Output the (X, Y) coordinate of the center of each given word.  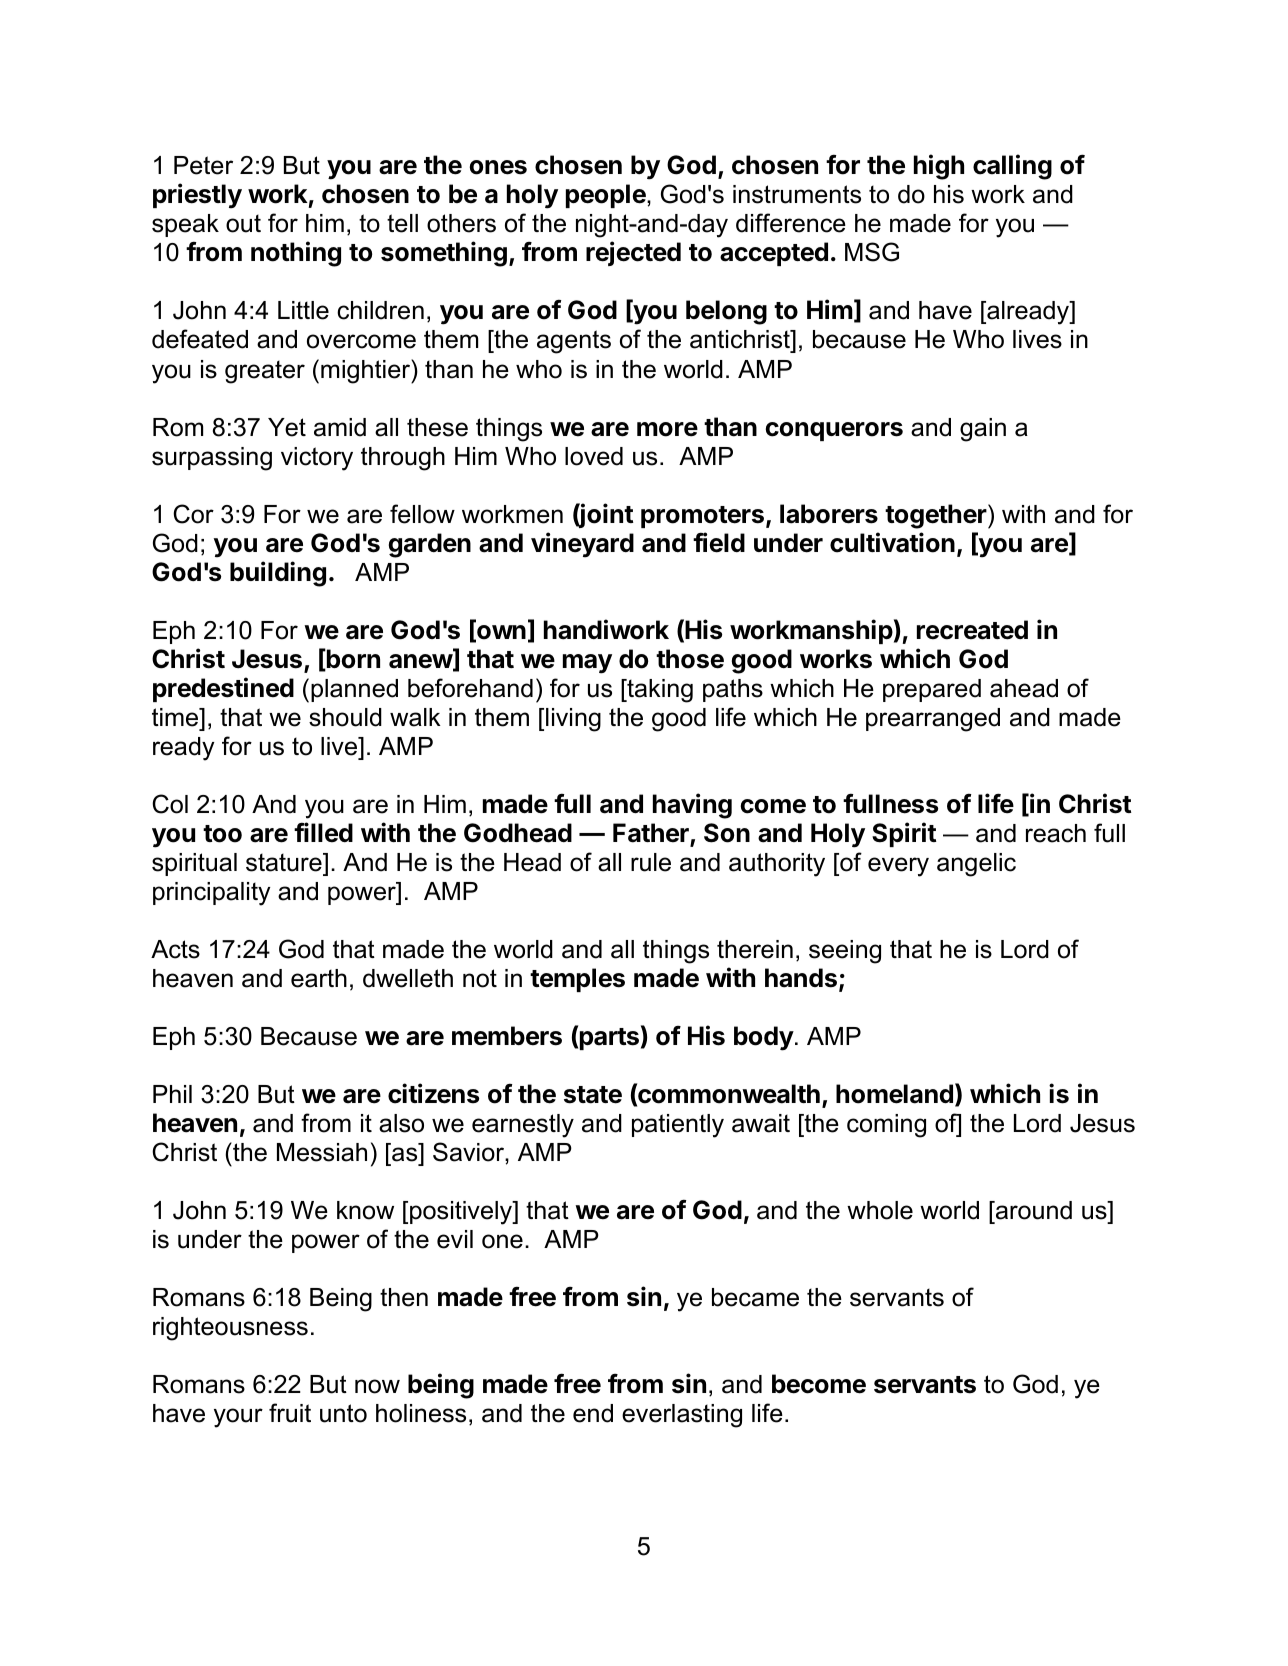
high (939, 167)
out (243, 223)
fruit (290, 1413)
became (755, 1297)
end (593, 1413)
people (607, 196)
